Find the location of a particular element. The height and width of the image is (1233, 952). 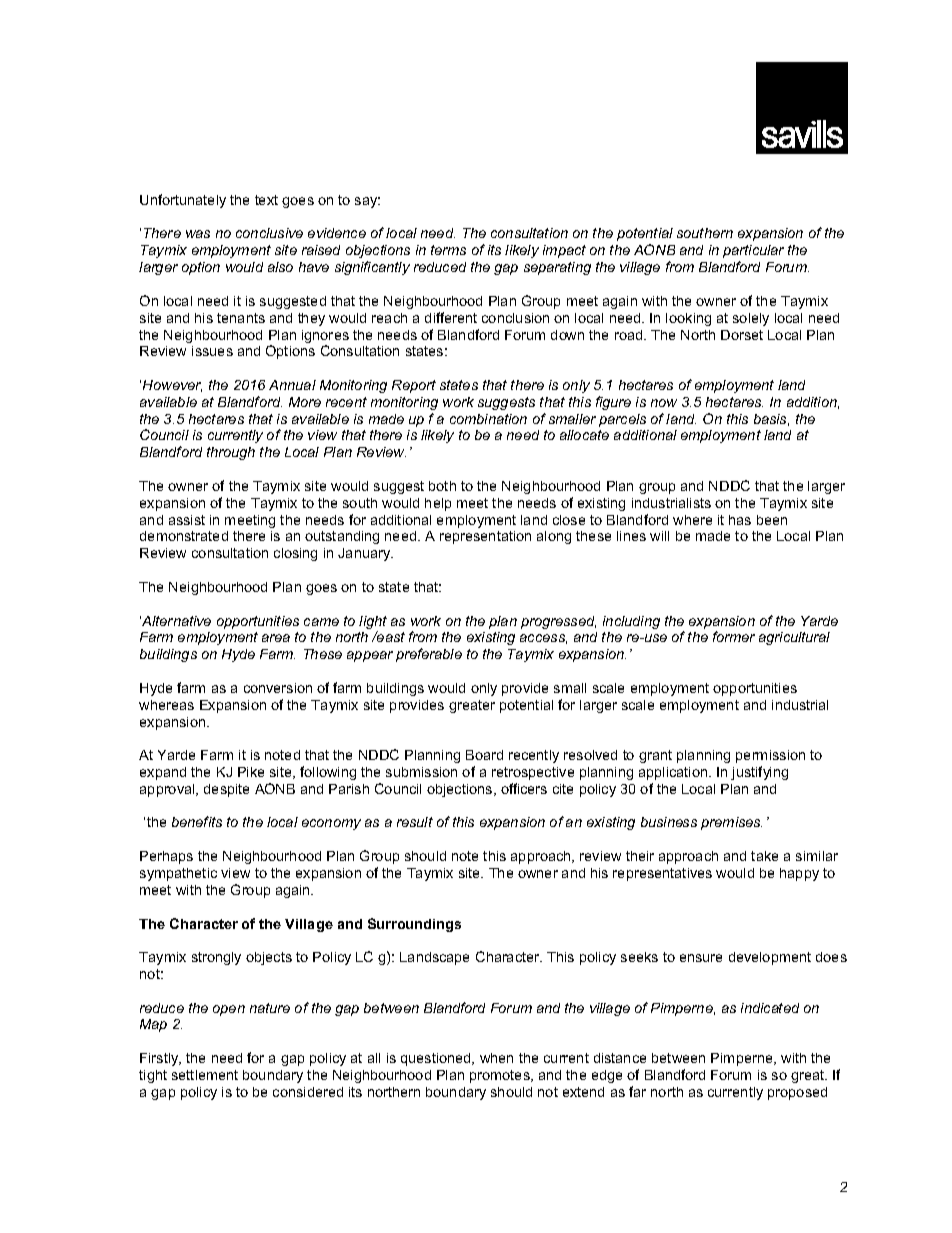

particular is located at coordinates (753, 251).
